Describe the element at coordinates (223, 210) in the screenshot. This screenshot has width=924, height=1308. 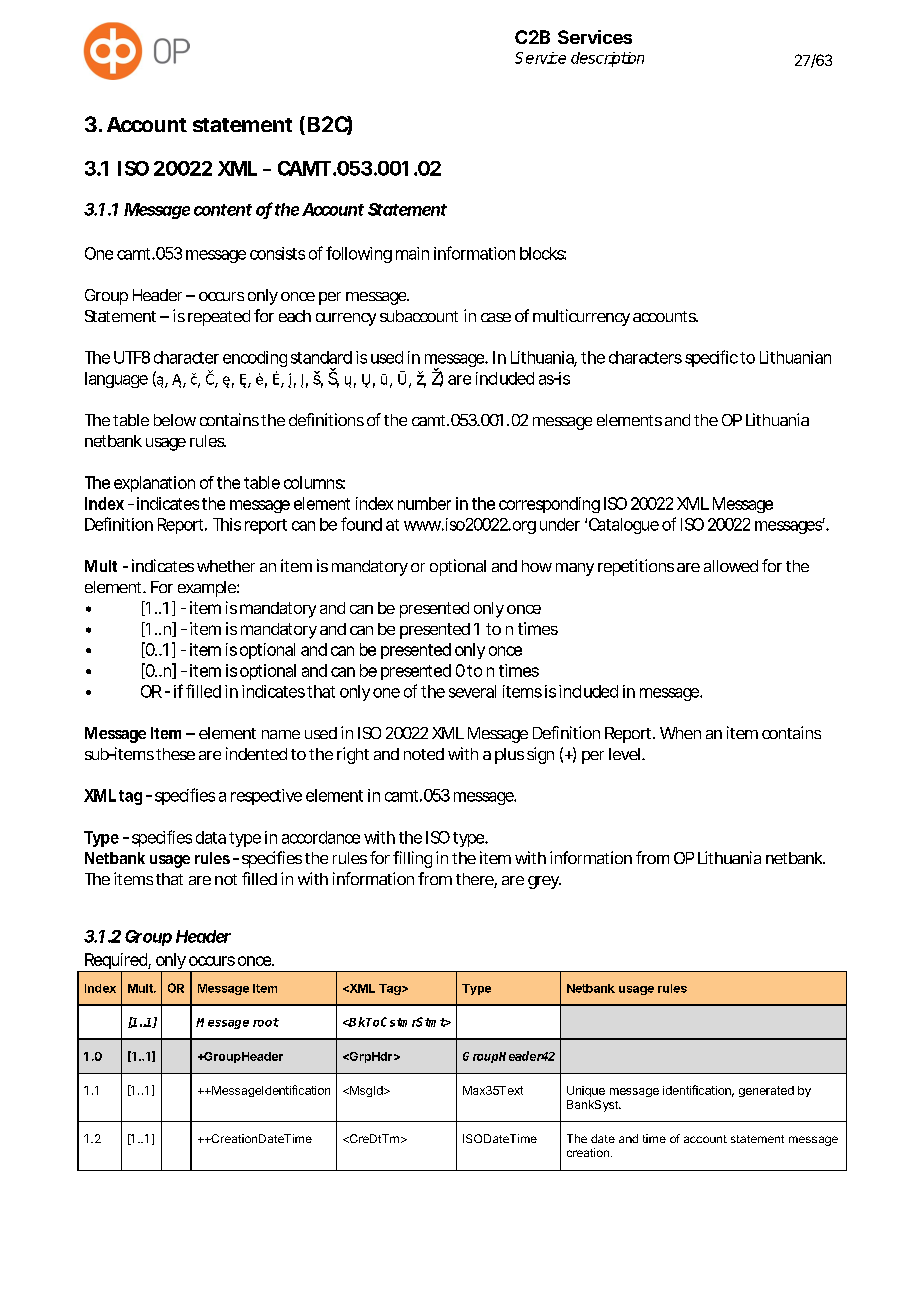
I see `content` at that location.
